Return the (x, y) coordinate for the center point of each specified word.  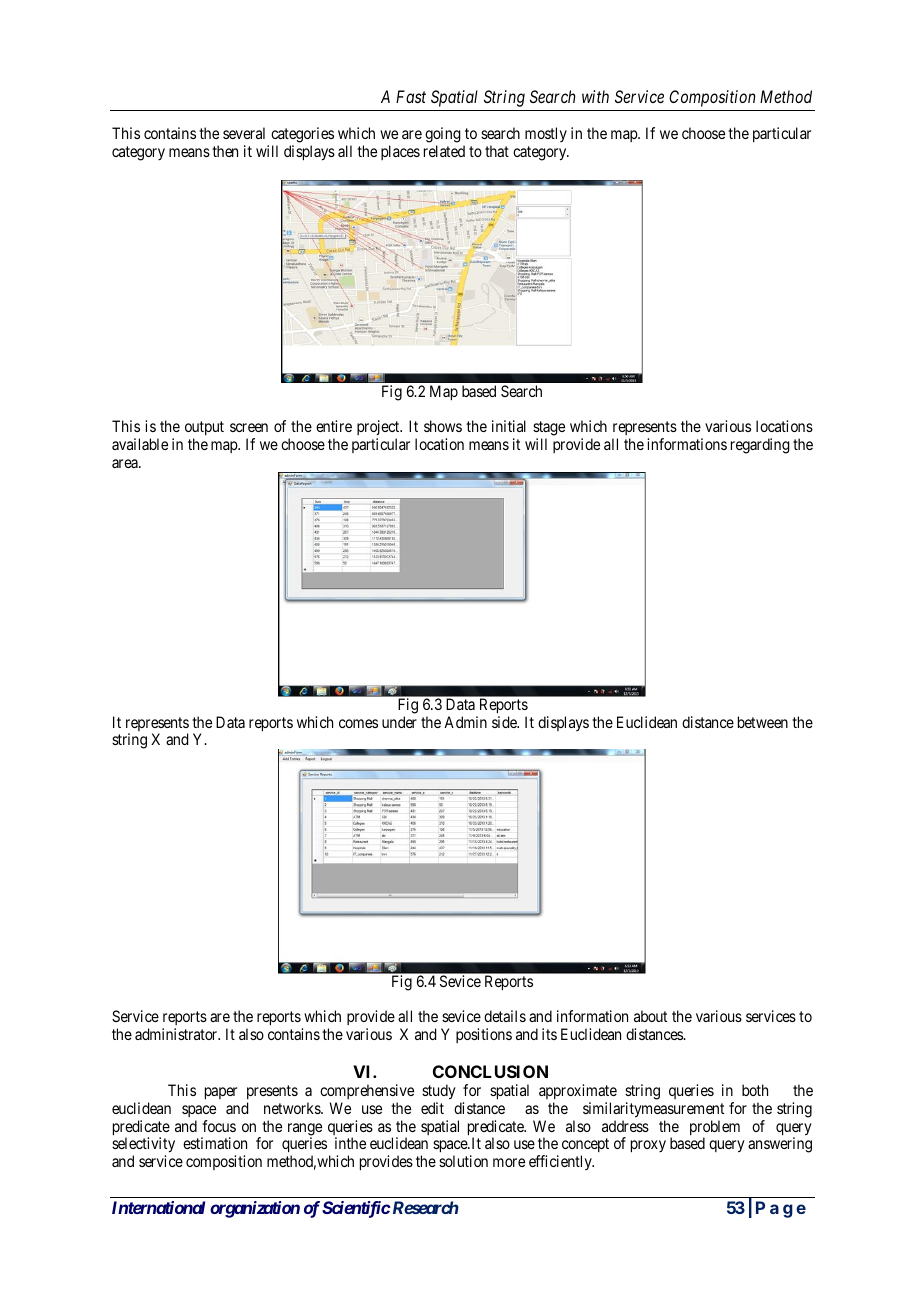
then (225, 151)
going (443, 136)
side (505, 722)
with (595, 96)
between (763, 722)
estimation (215, 1143)
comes (358, 723)
